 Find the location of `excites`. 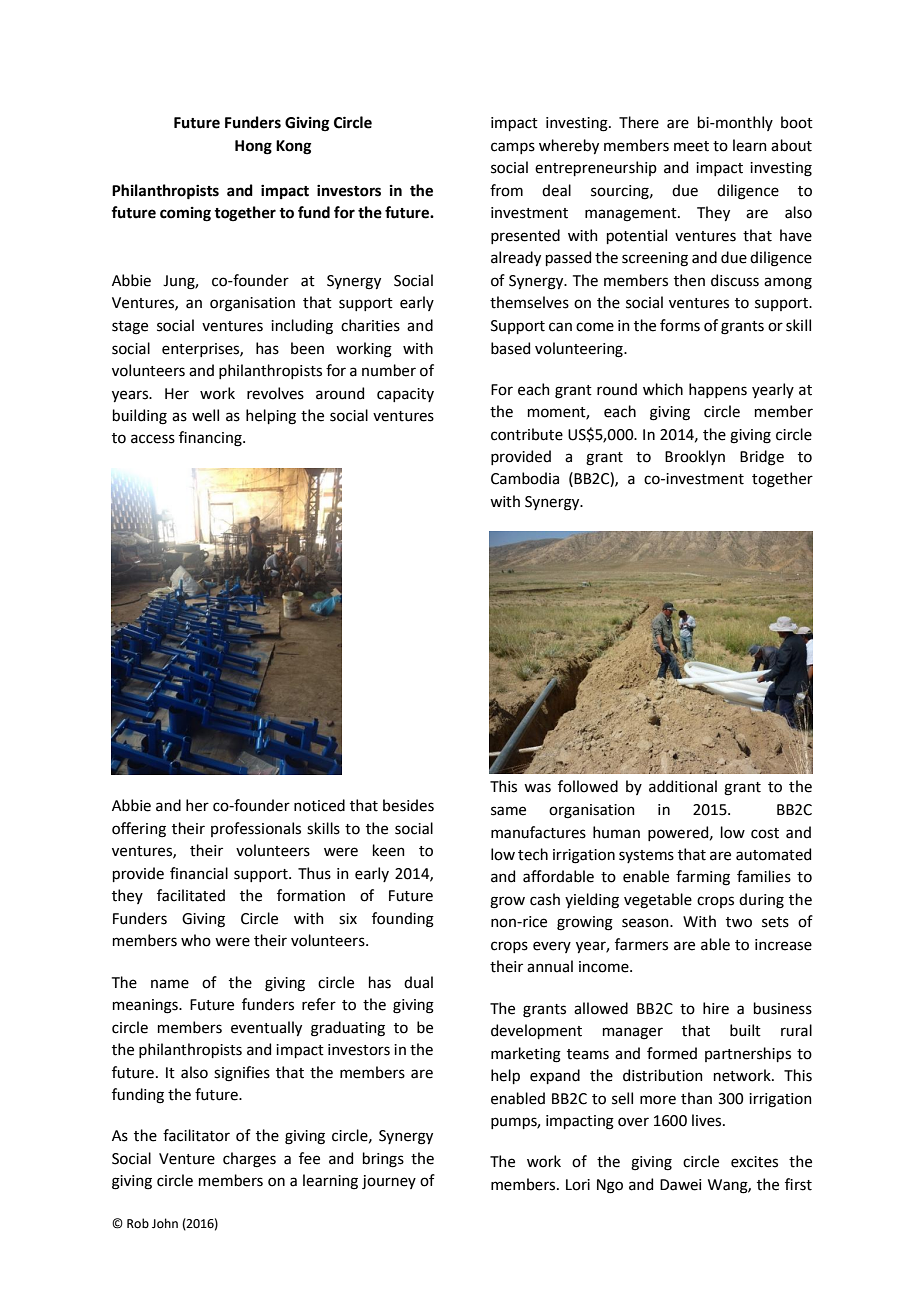

excites is located at coordinates (754, 1162).
